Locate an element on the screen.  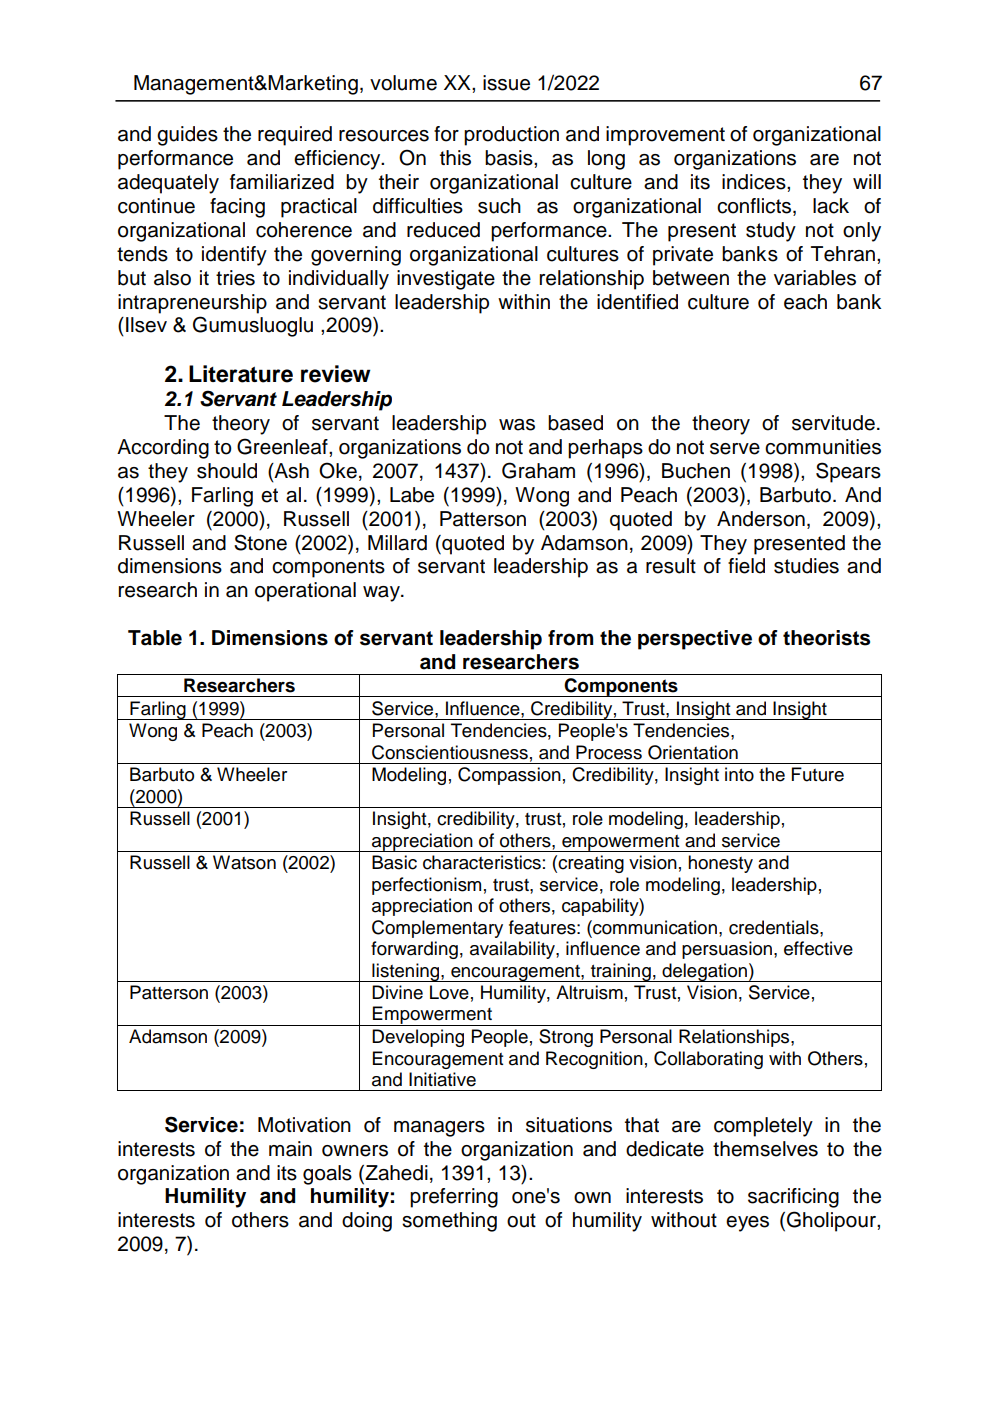
indices is located at coordinates (755, 182).
